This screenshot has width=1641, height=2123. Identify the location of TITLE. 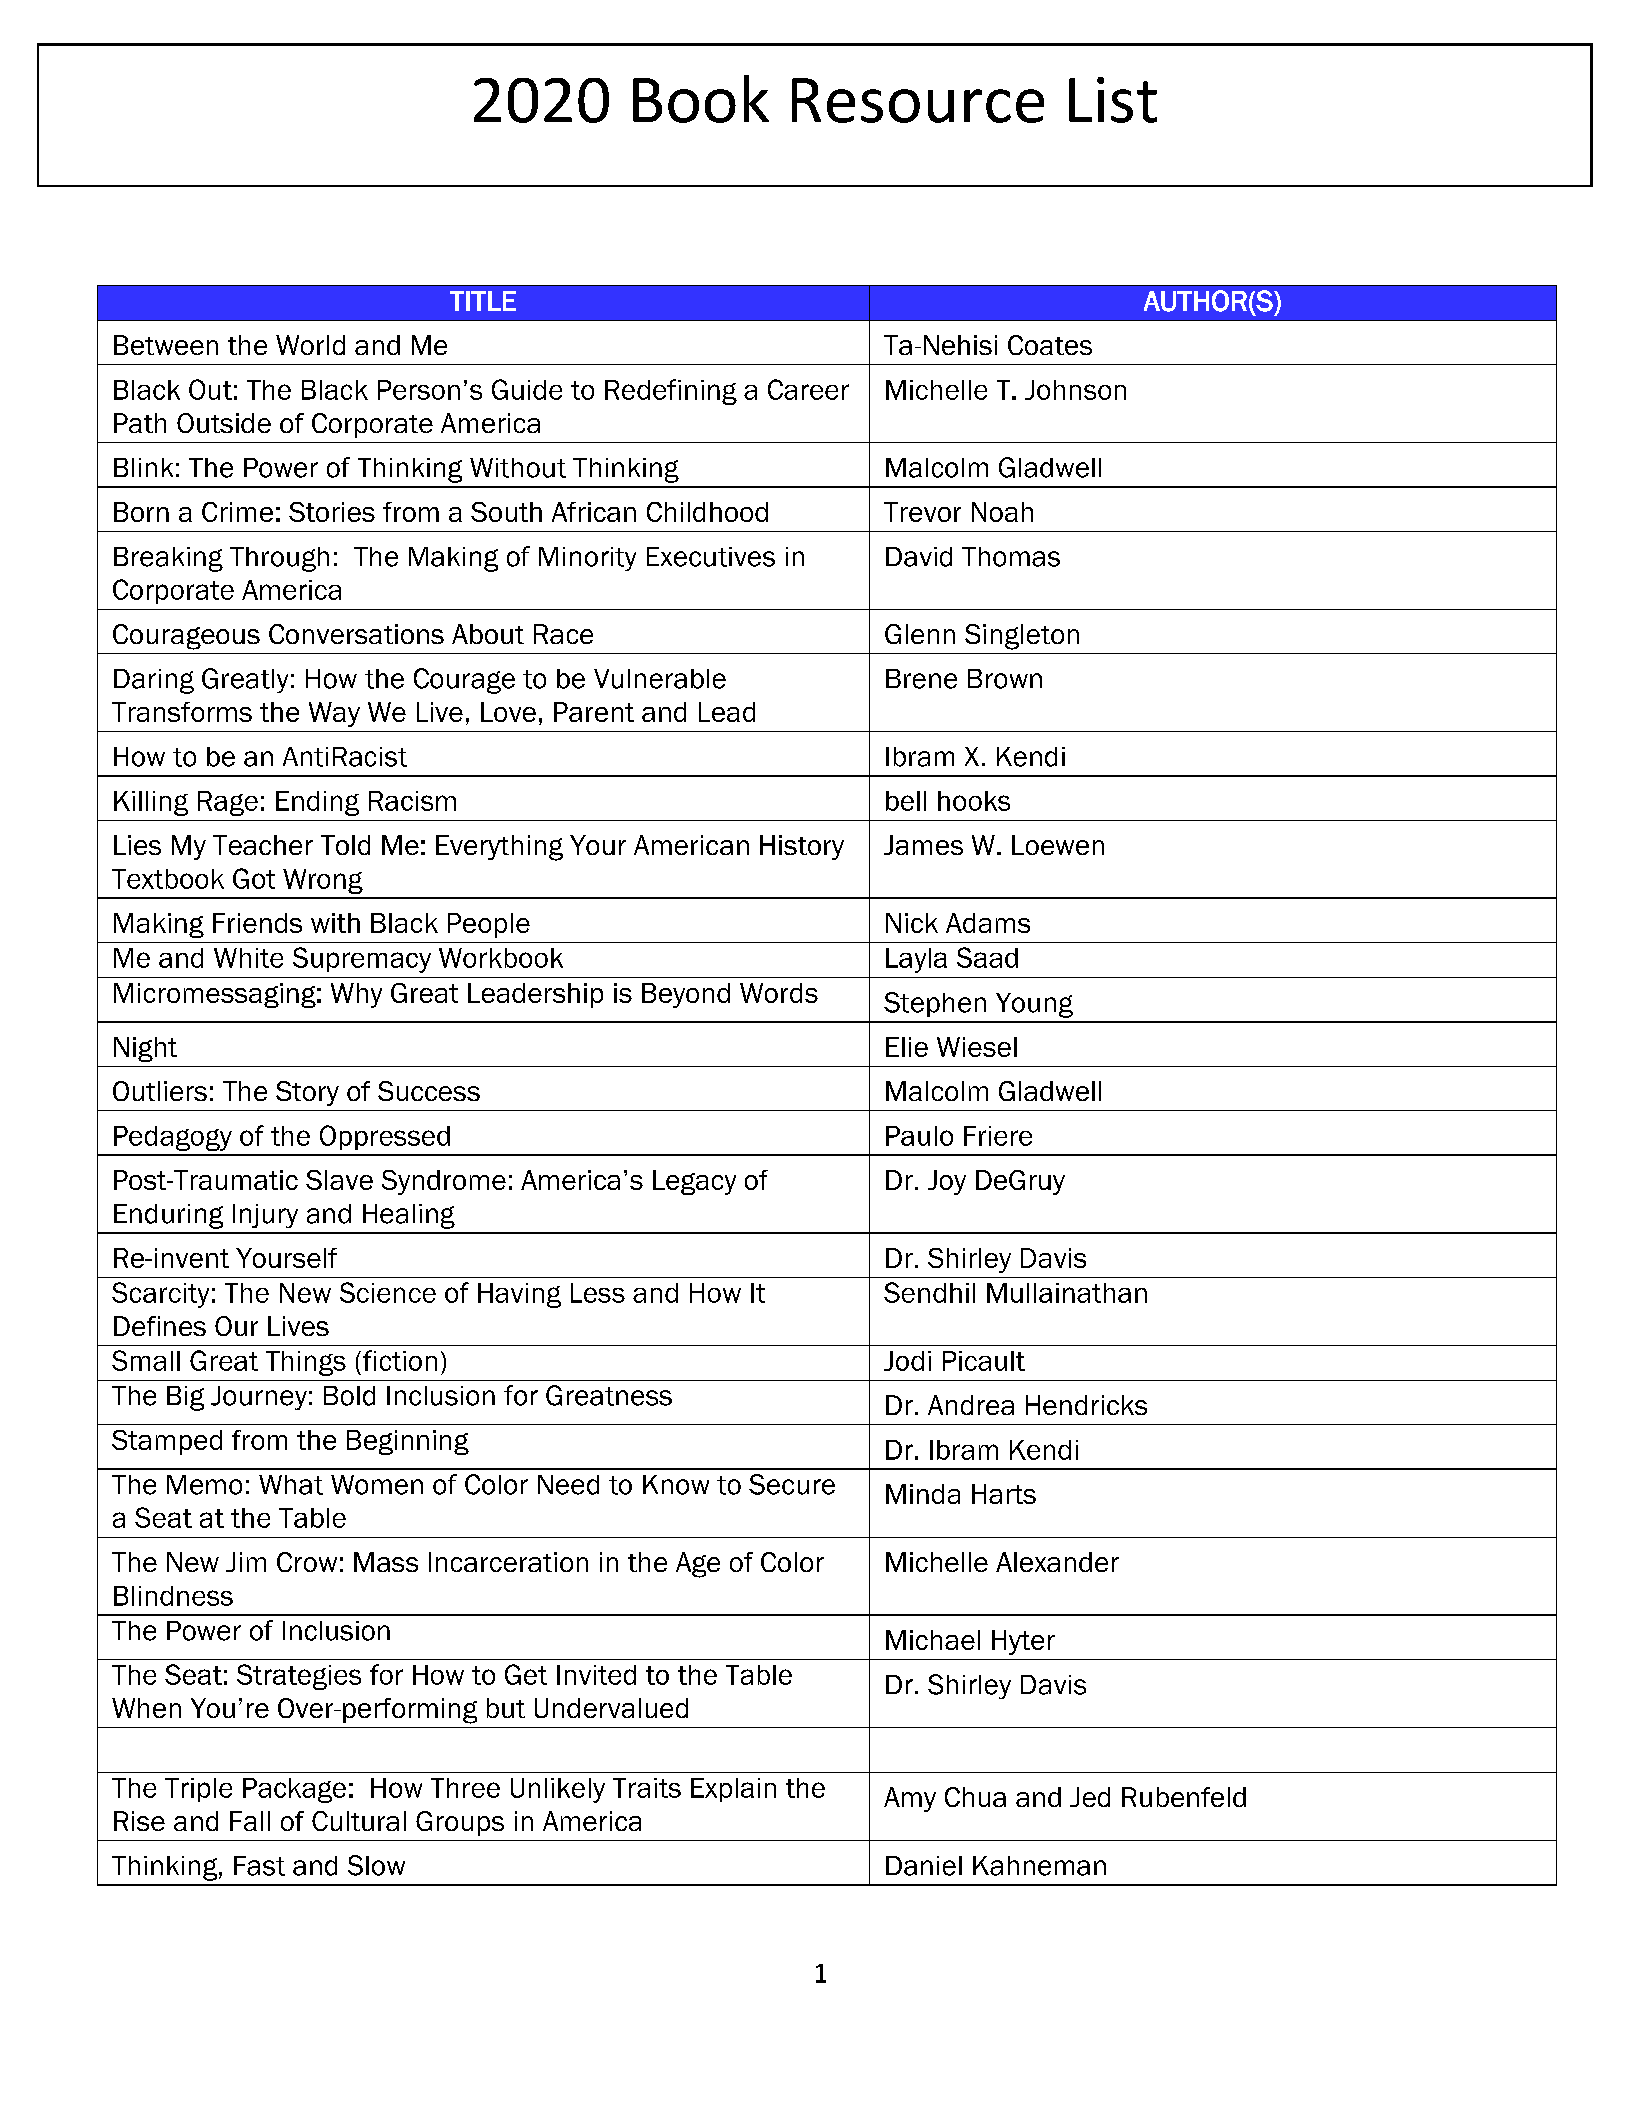
(483, 301).
